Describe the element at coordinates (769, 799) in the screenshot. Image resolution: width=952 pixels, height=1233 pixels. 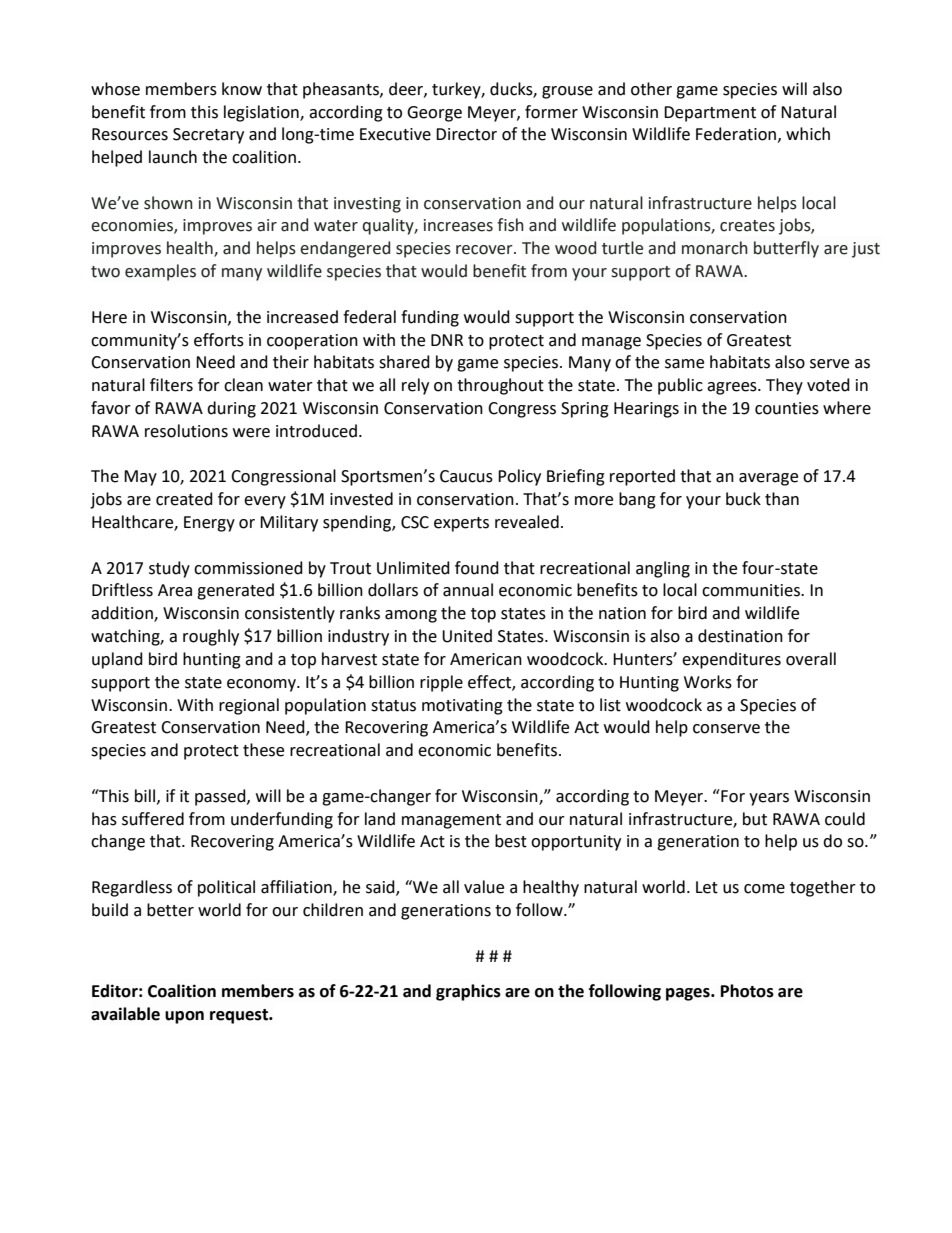
I see `years` at that location.
